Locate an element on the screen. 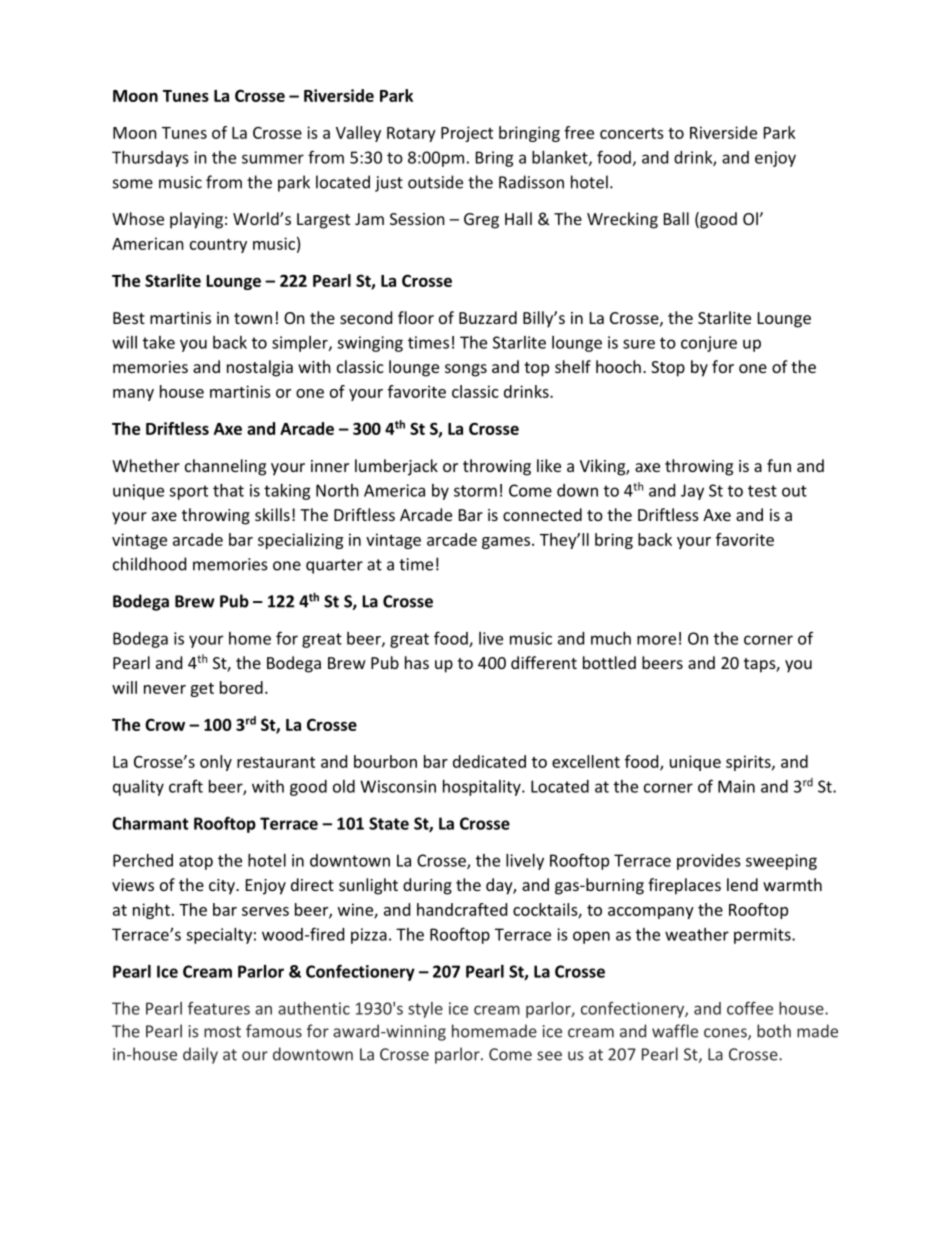 The height and width of the screenshot is (1233, 952). games is located at coordinates (507, 543).
